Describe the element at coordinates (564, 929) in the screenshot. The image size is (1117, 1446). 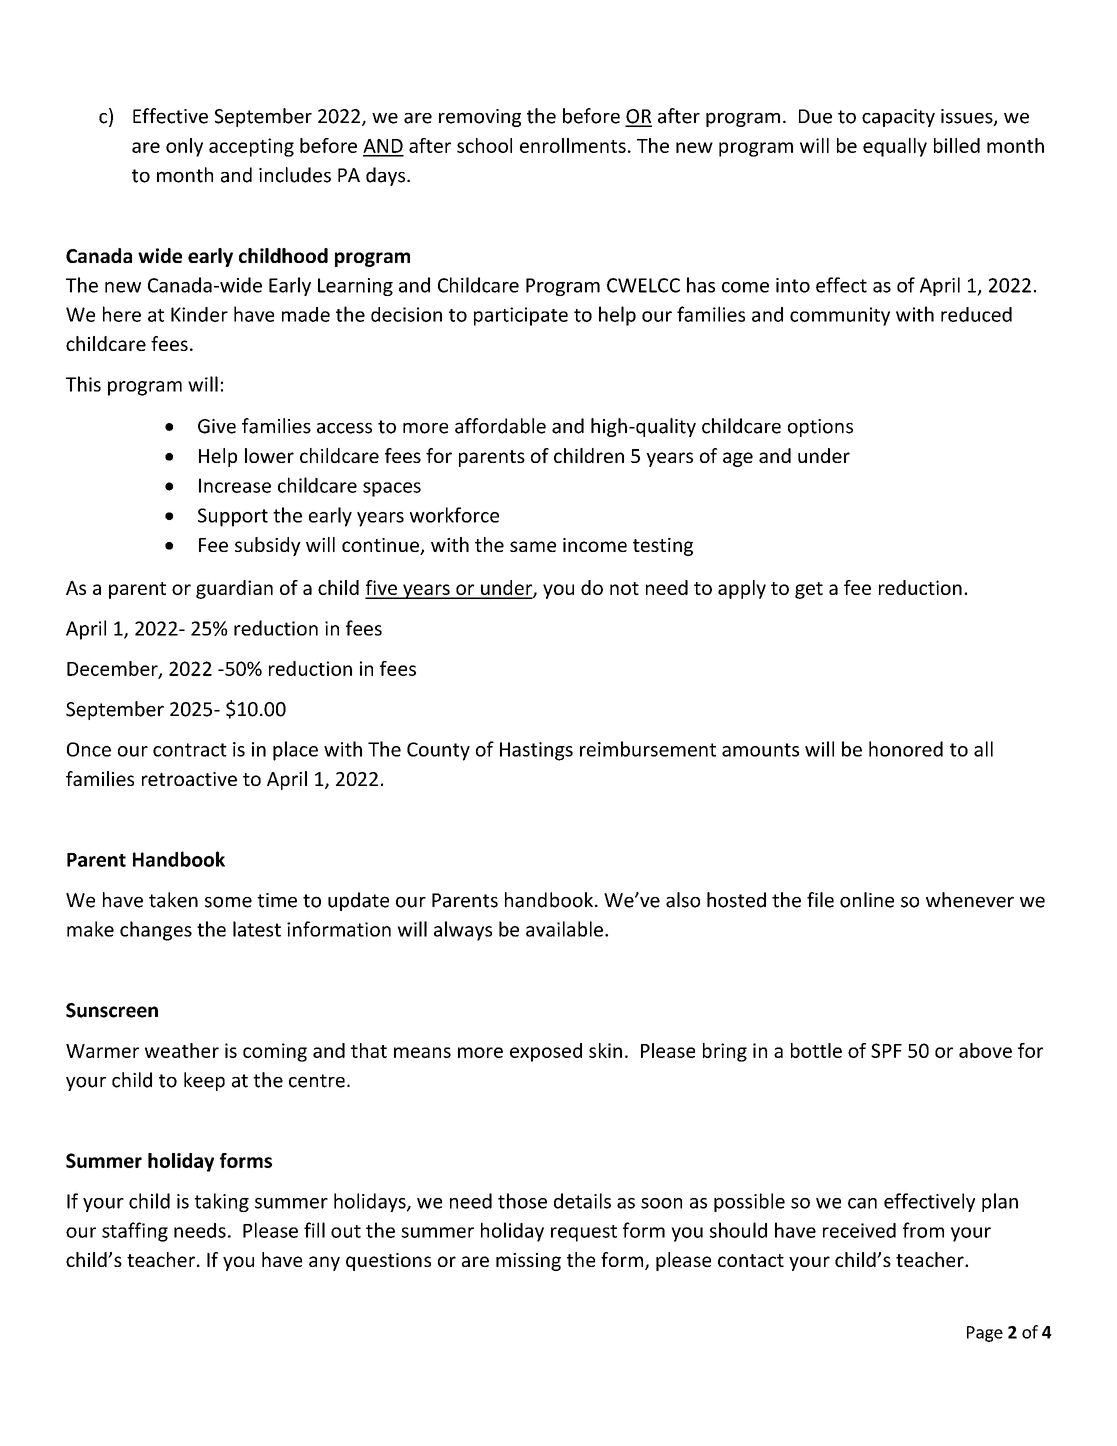
I see `available` at that location.
